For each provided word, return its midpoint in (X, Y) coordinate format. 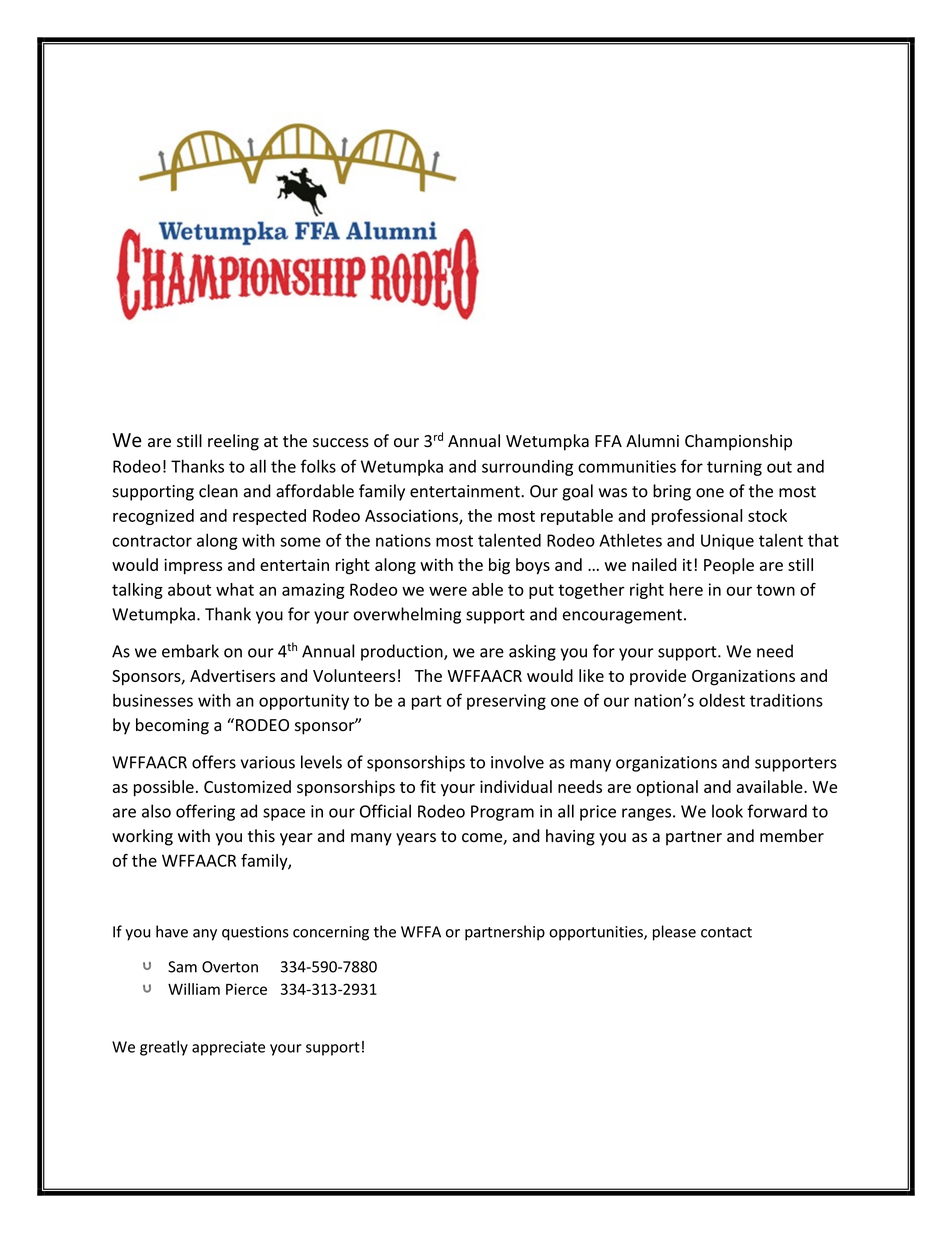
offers (214, 762)
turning (734, 468)
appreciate (228, 1048)
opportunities (597, 933)
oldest (722, 700)
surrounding (527, 468)
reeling (233, 442)
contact (726, 932)
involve (517, 762)
